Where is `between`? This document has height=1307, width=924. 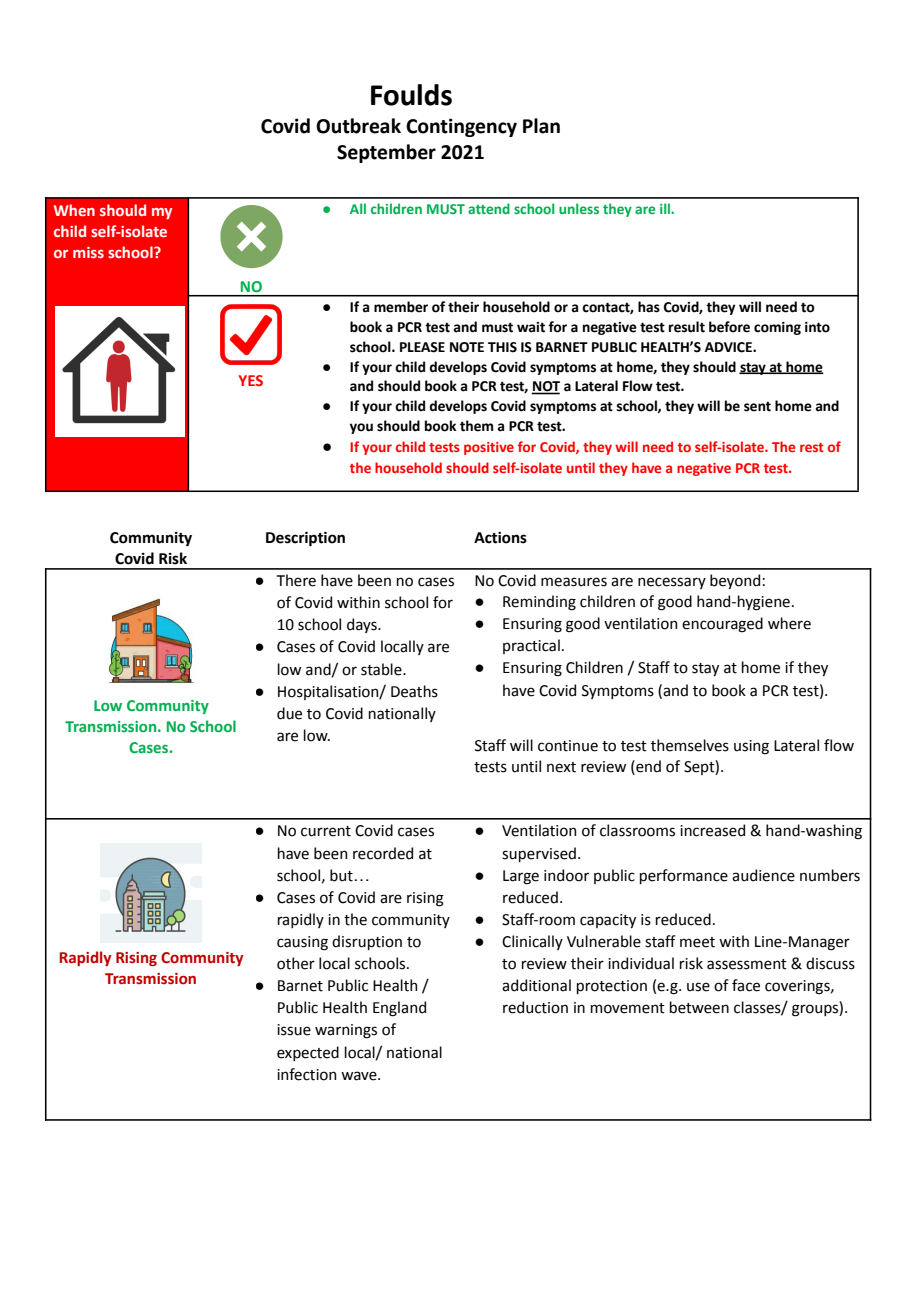 between is located at coordinates (699, 1007).
